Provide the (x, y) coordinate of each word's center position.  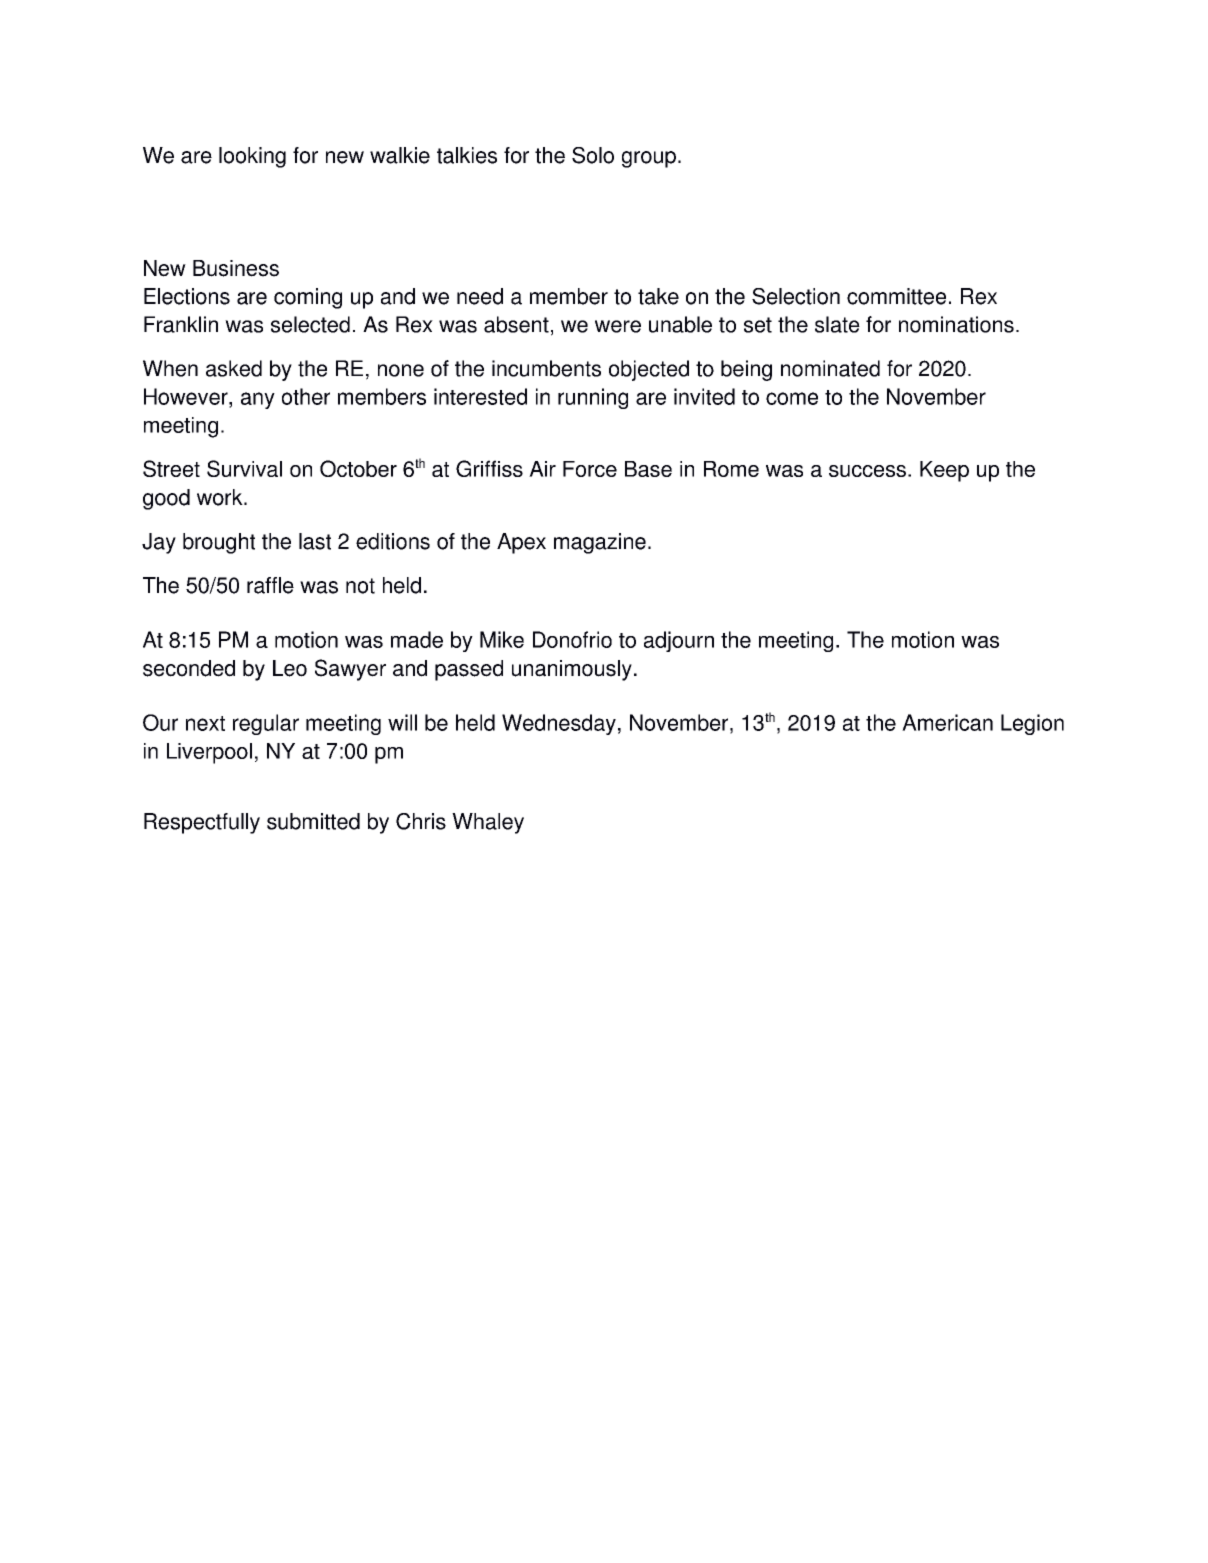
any (258, 400)
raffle (270, 585)
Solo (593, 155)
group (649, 159)
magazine (600, 543)
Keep (944, 471)
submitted (313, 821)
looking (252, 157)
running (593, 398)
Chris (421, 821)
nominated (830, 368)
